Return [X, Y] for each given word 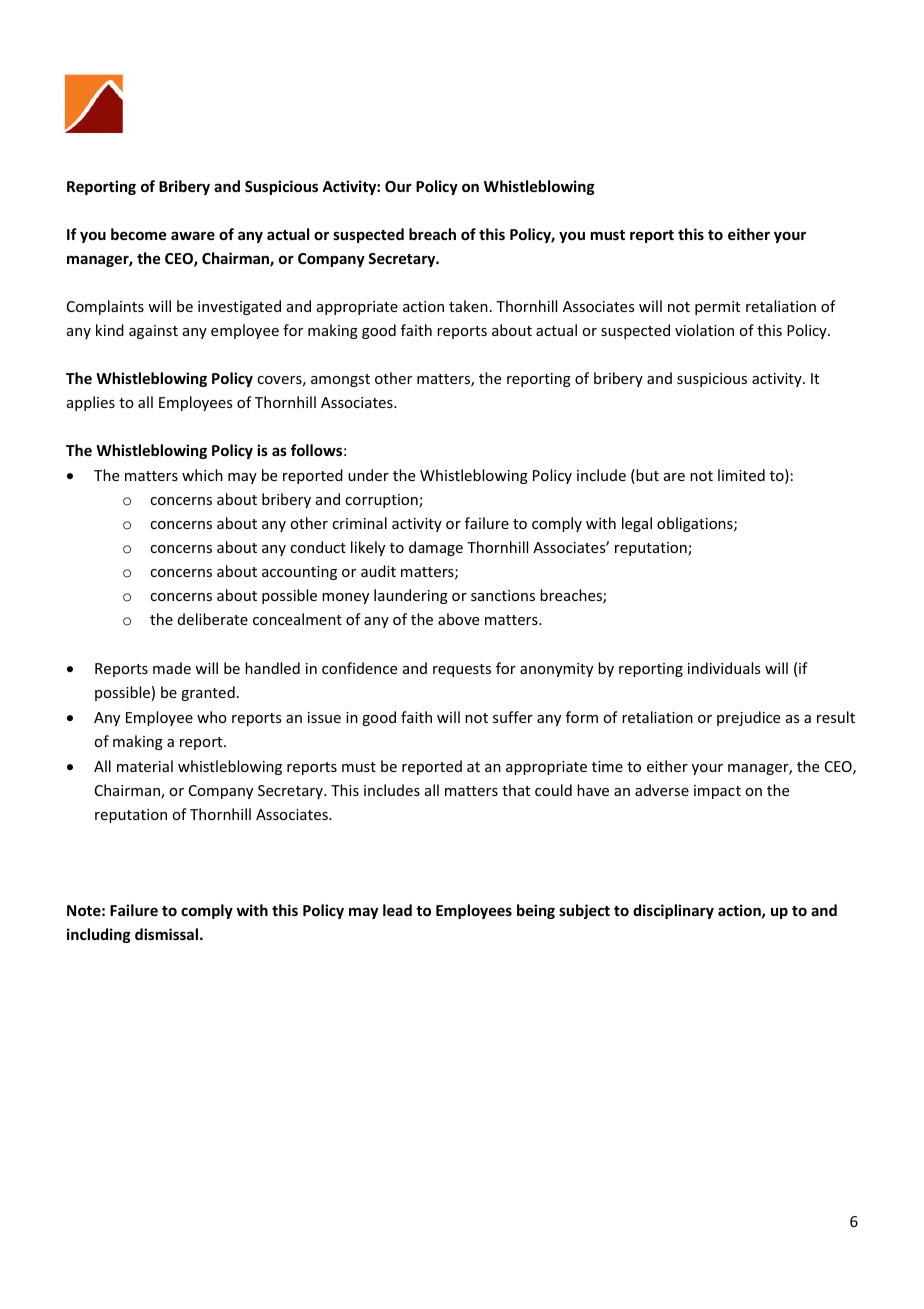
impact [717, 792]
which [202, 475]
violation [704, 330]
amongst [340, 380]
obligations [696, 524]
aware [193, 235]
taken [468, 306]
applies [91, 403]
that [516, 790]
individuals [724, 668]
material [145, 766]
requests [462, 670]
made [172, 668]
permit [717, 308]
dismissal [166, 934]
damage [436, 548]
